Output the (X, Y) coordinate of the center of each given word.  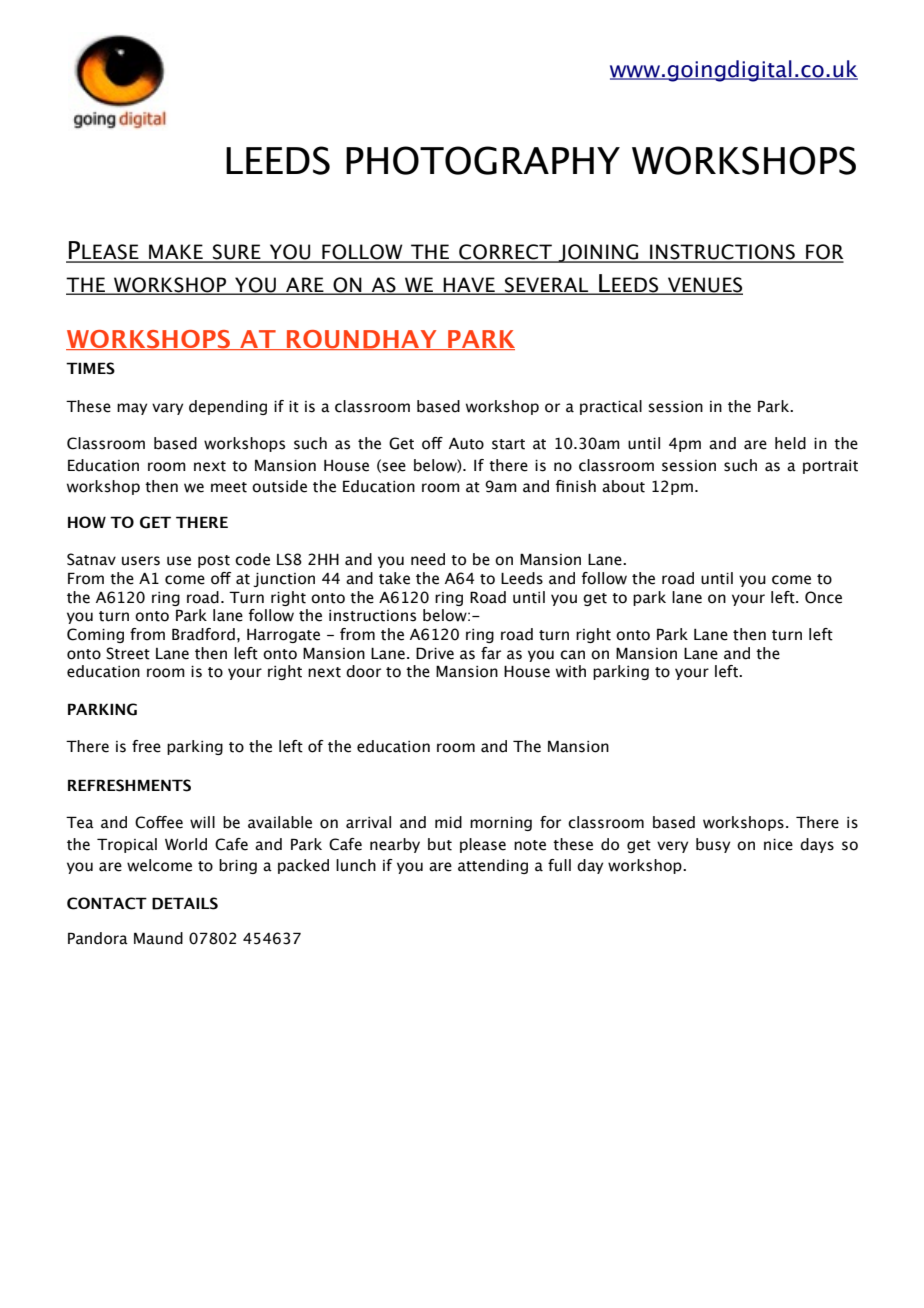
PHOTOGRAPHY (483, 160)
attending (493, 866)
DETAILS (185, 903)
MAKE (176, 253)
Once (823, 597)
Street (128, 653)
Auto (466, 444)
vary (167, 409)
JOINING (599, 253)
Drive (435, 653)
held (790, 443)
